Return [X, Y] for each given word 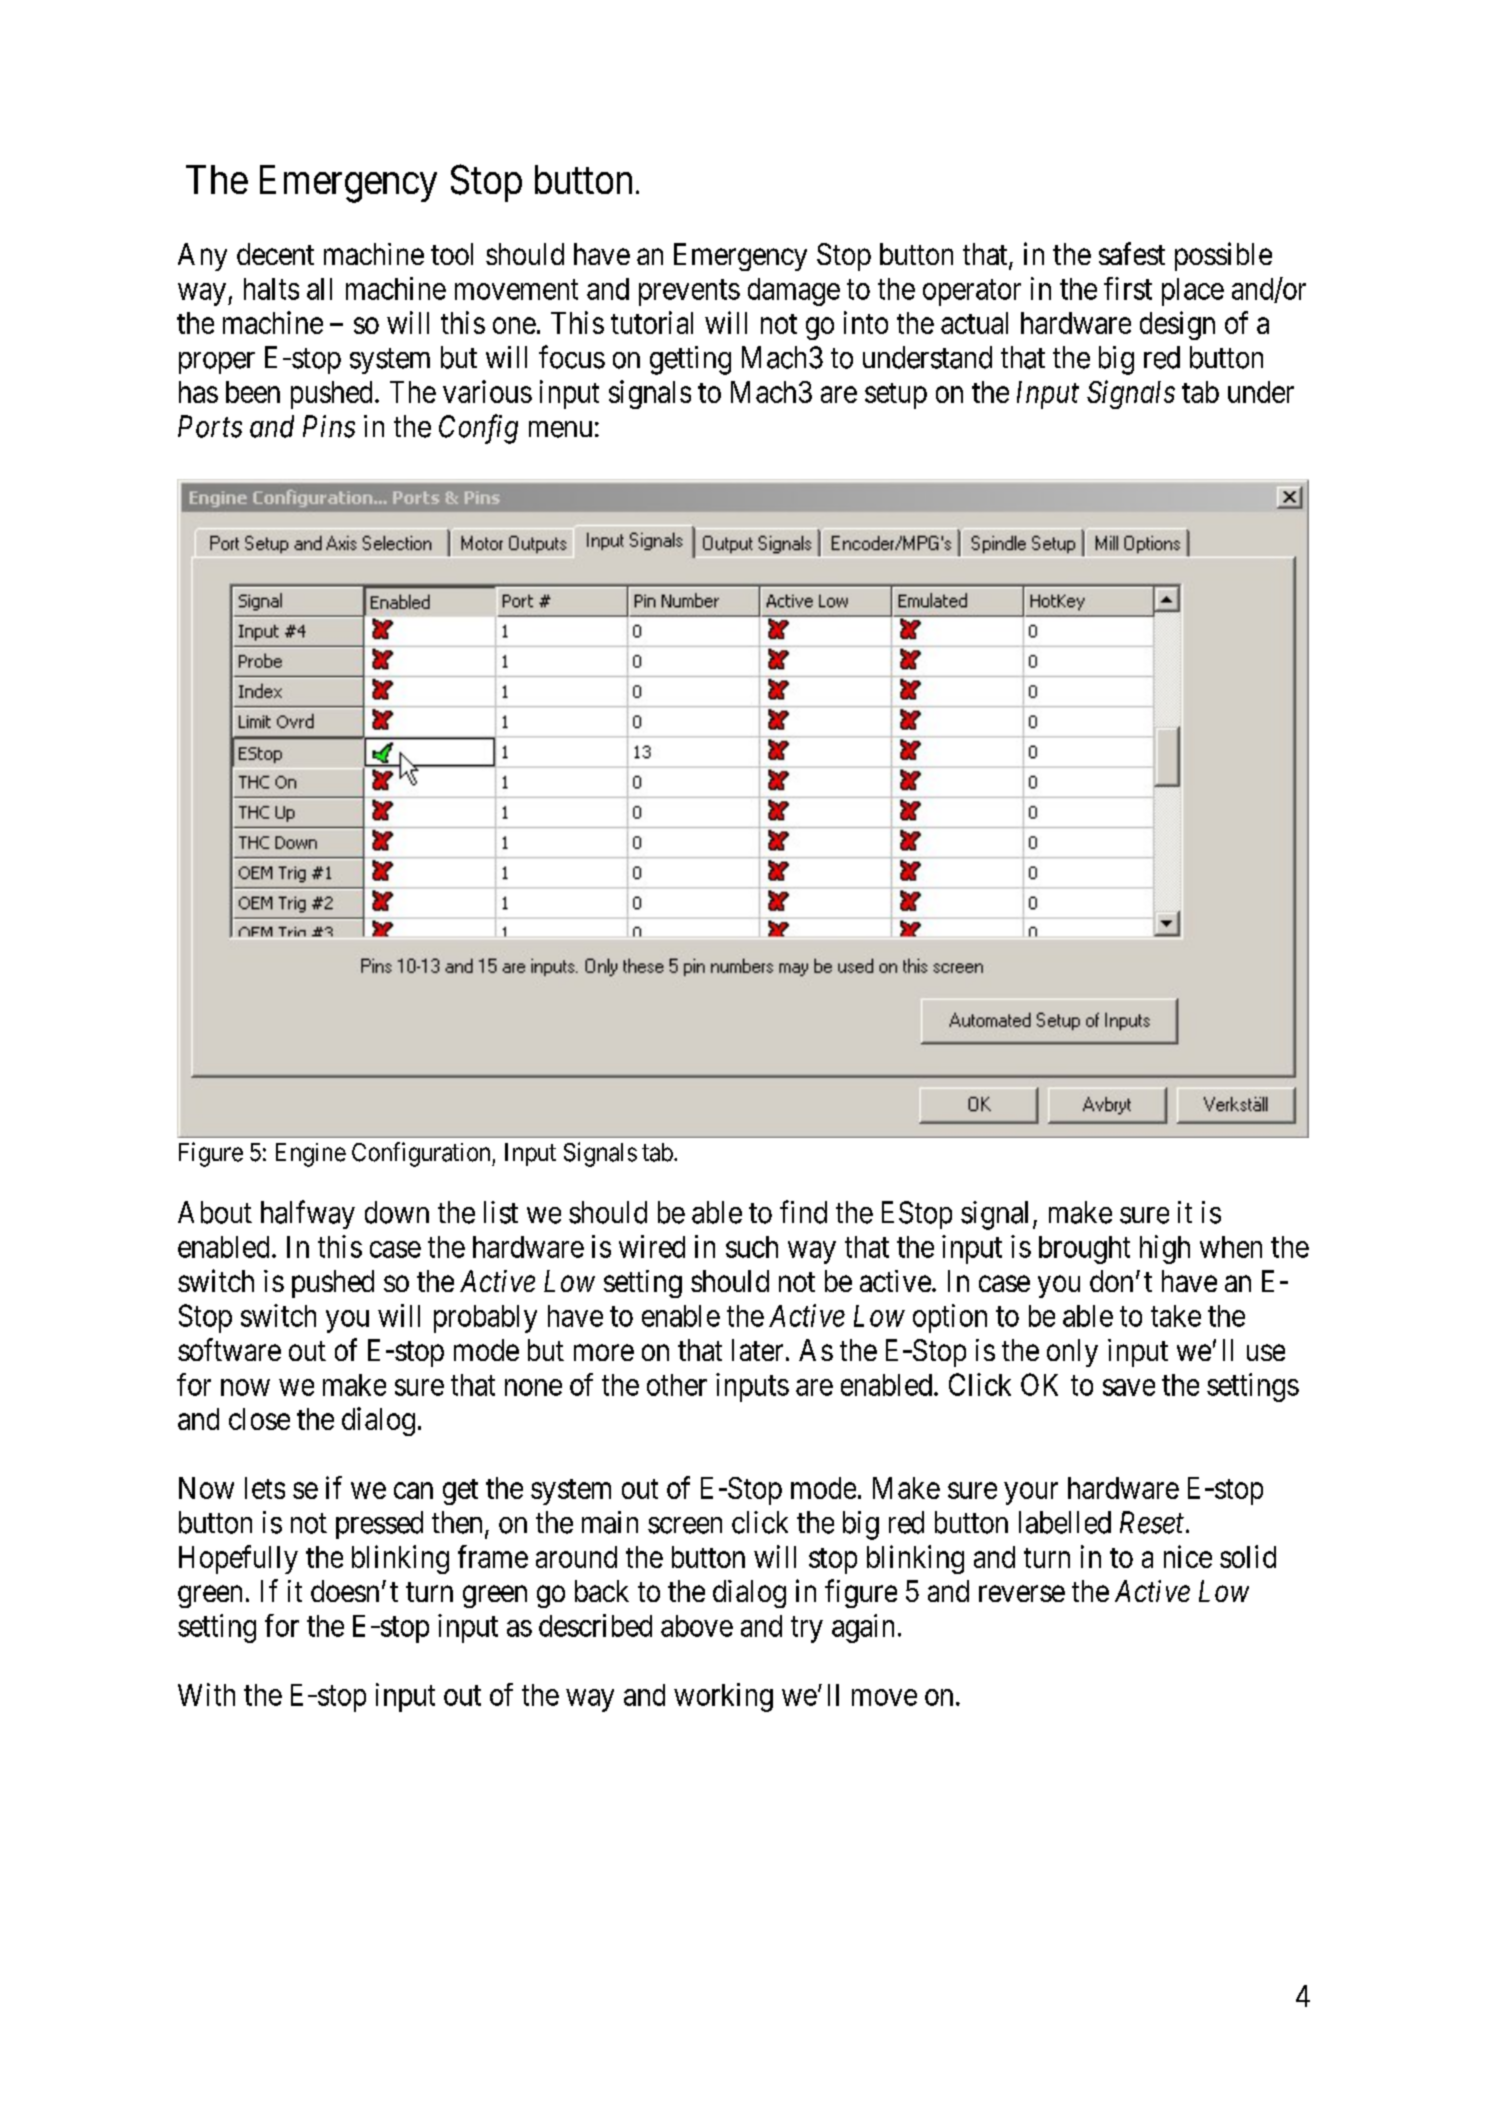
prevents [689, 293]
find [803, 1212]
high [1165, 1249]
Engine [311, 1155]
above [697, 1626]
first [1128, 288]
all [319, 289]
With [206, 1694]
